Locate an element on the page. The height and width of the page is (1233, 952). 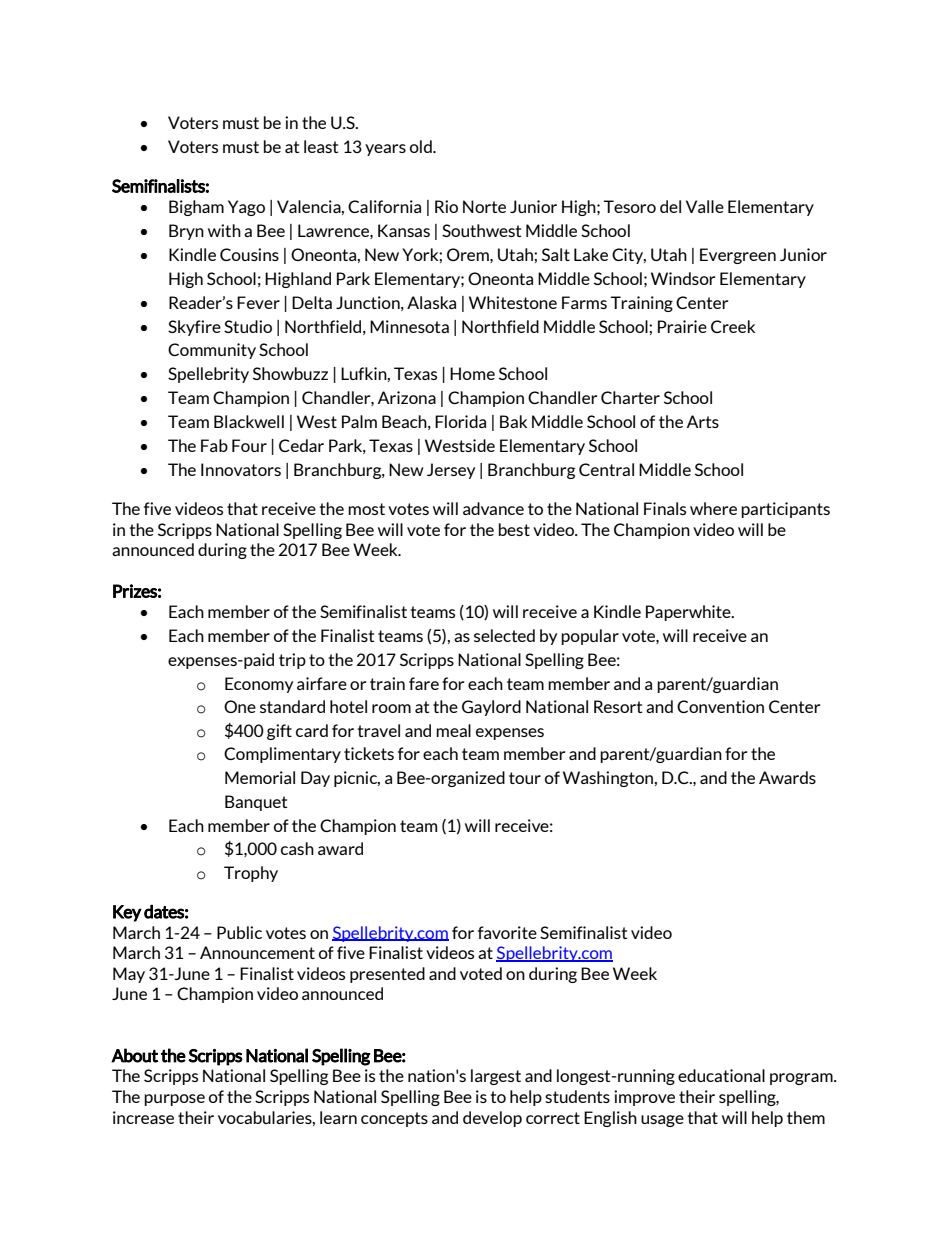
Valle is located at coordinates (705, 206).
